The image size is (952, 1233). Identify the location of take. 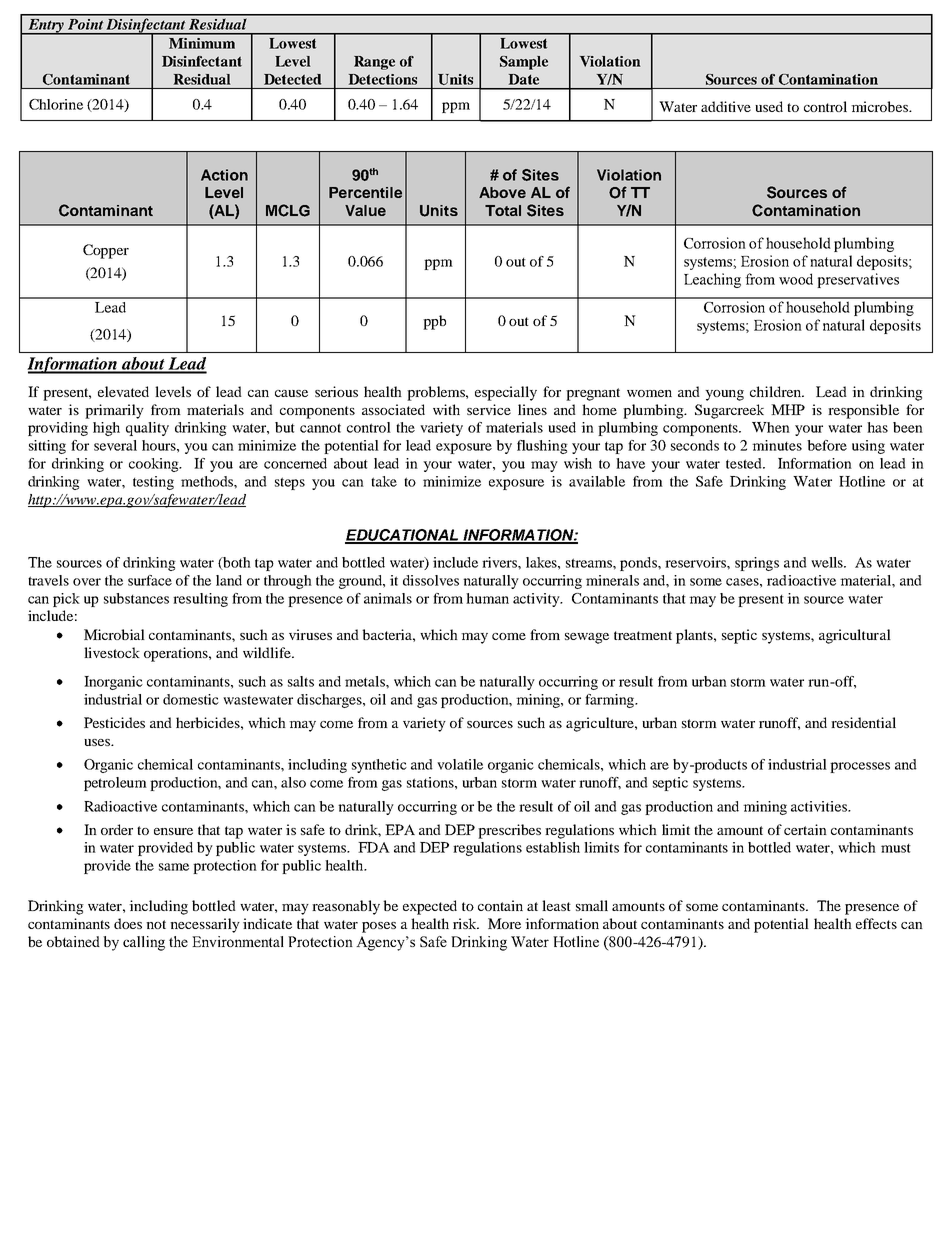
(384, 481).
